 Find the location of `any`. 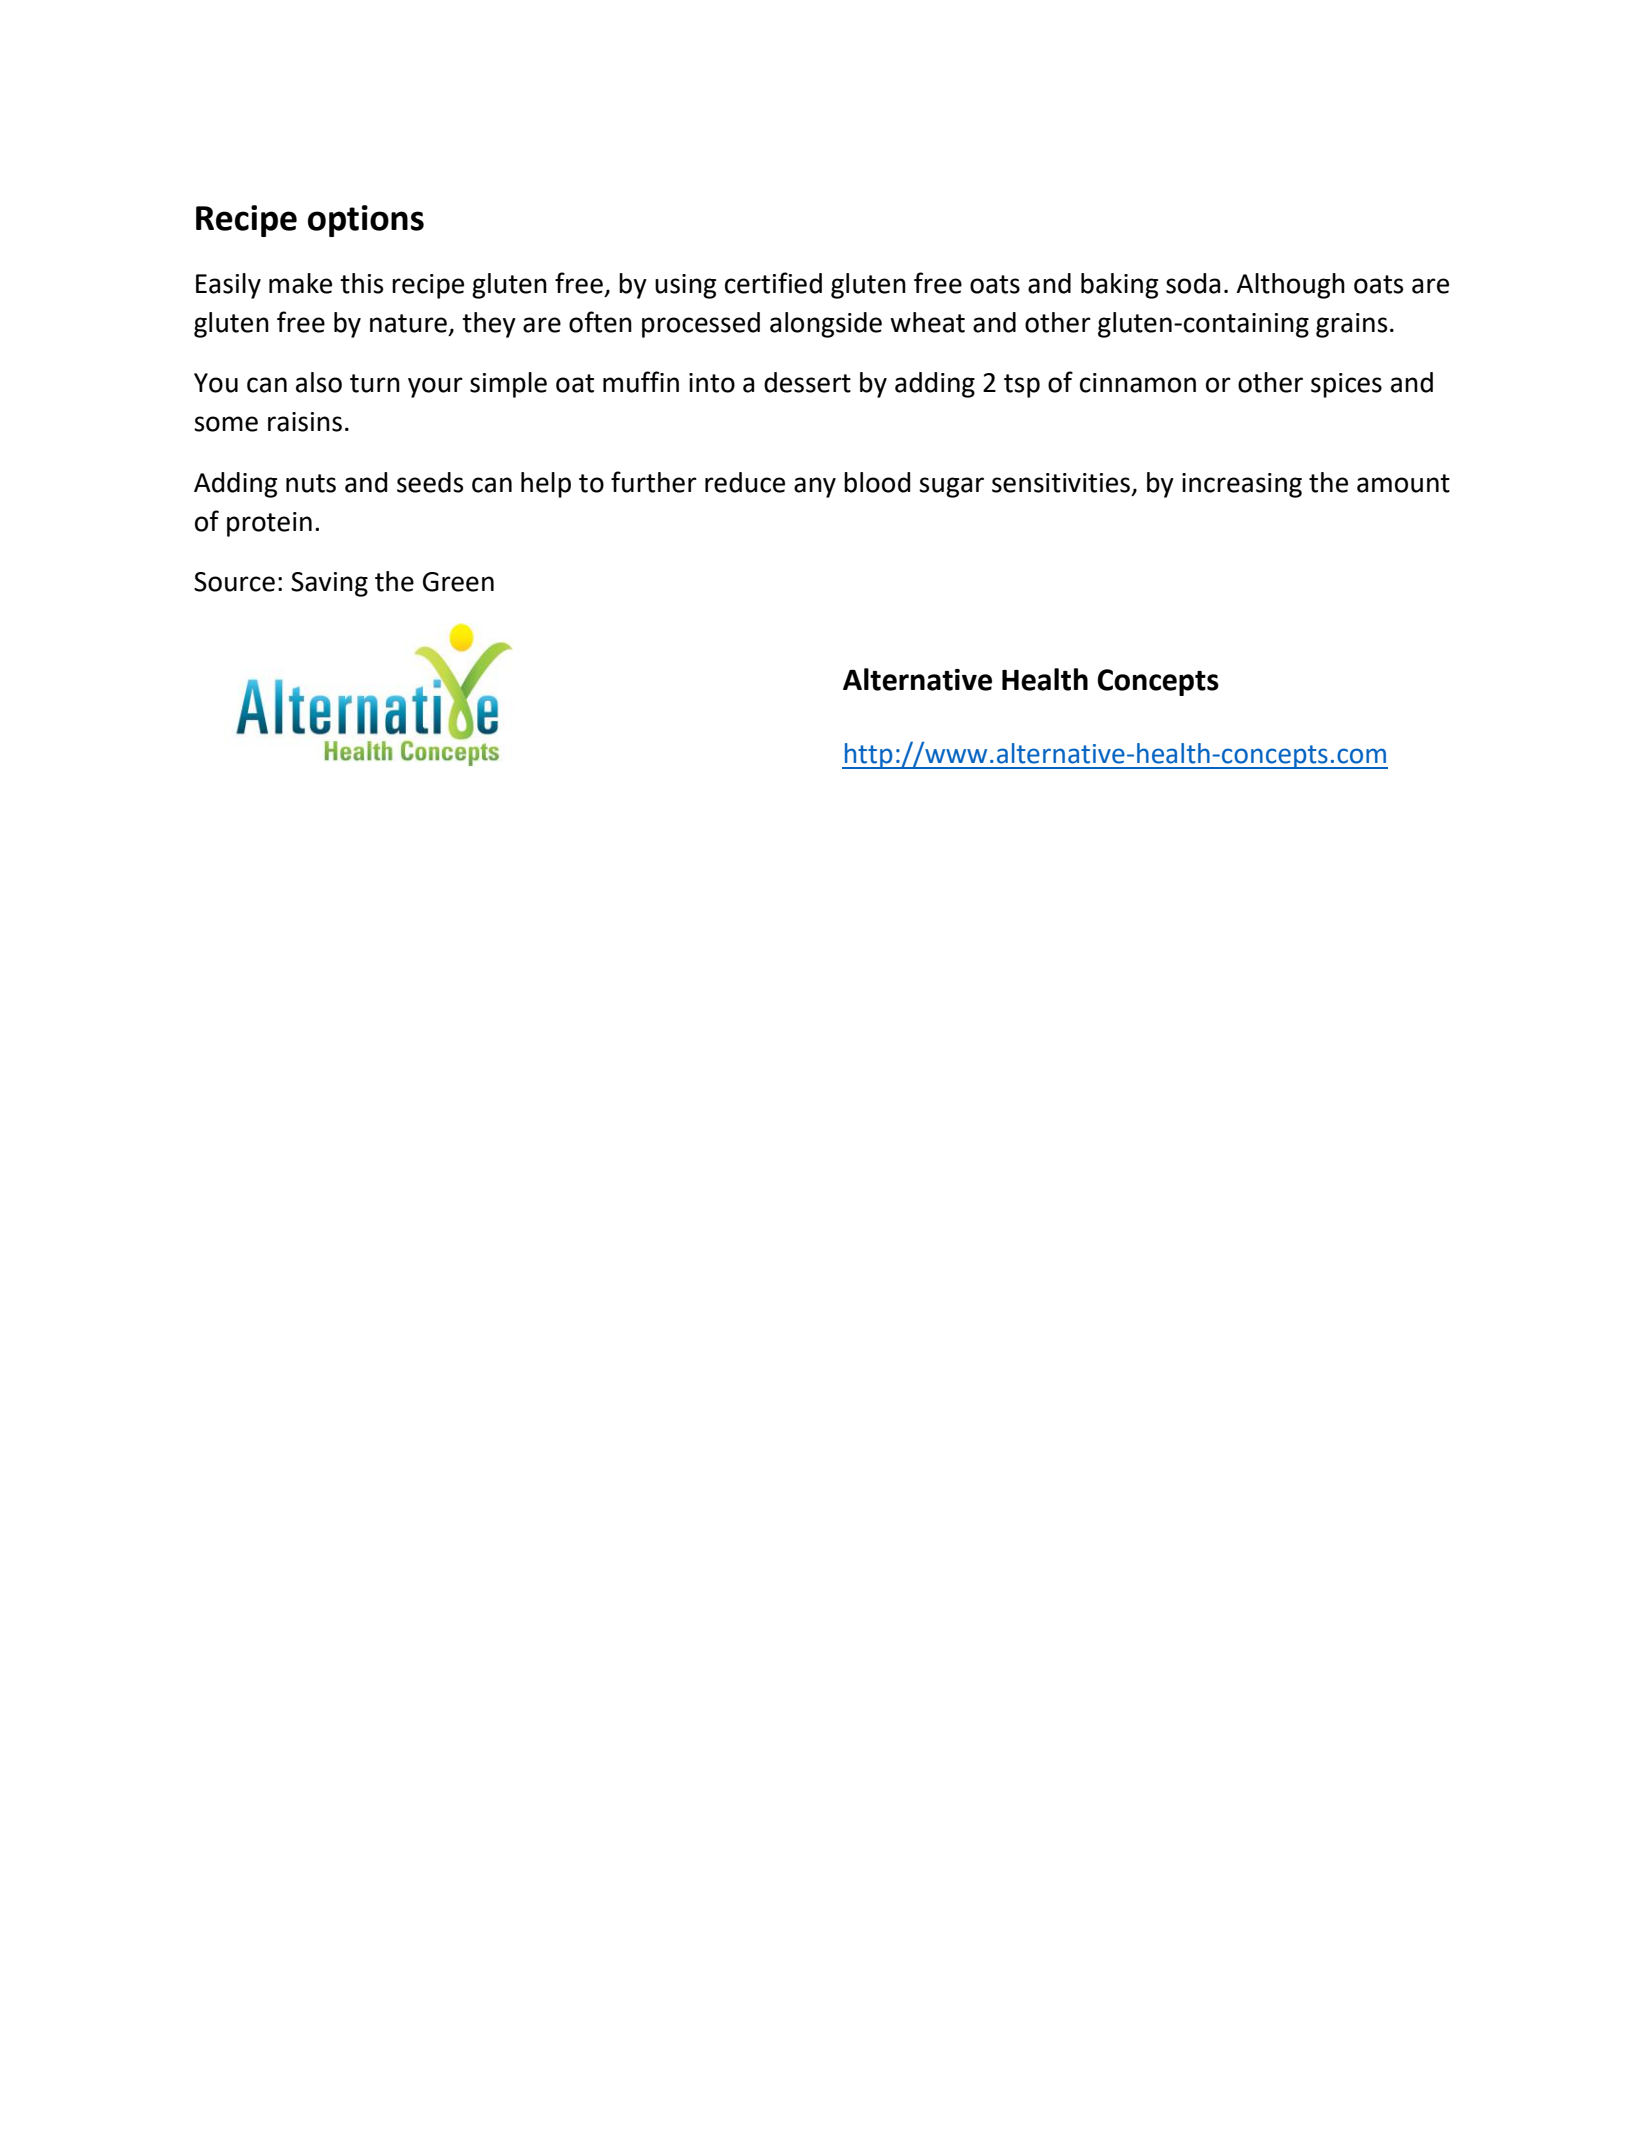

any is located at coordinates (815, 487).
